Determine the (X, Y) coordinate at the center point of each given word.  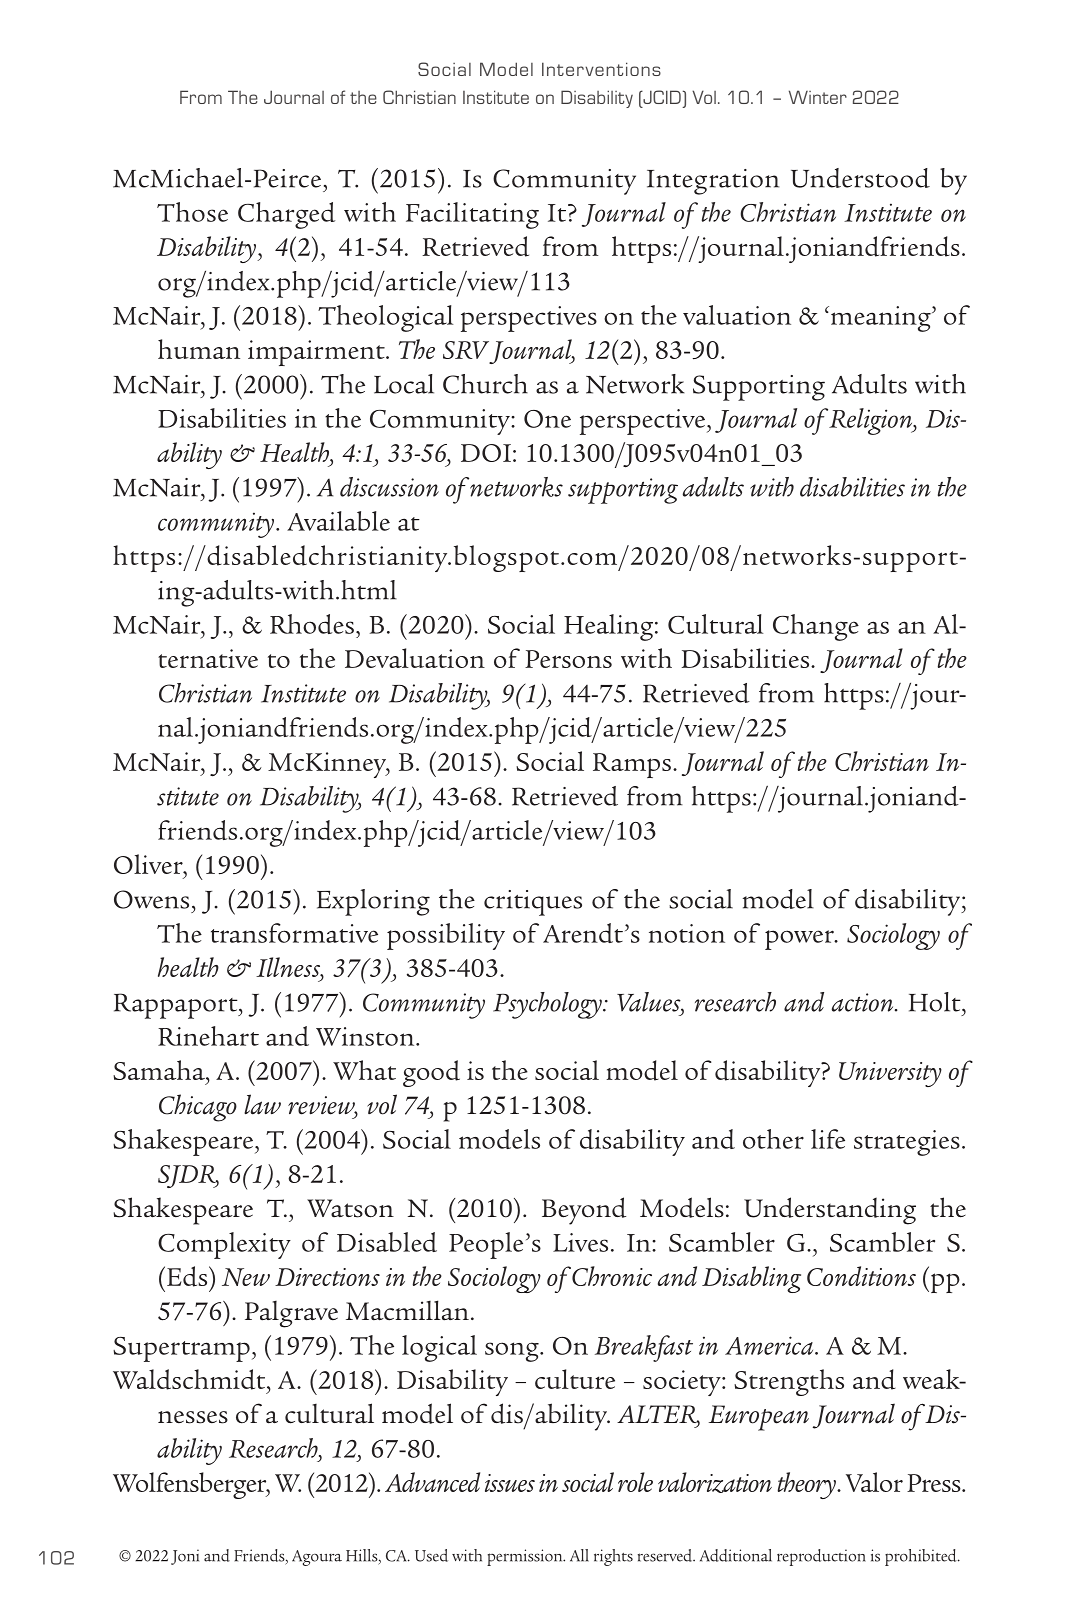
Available (338, 521)
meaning (882, 319)
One (547, 419)
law (262, 1104)
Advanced (432, 1482)
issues (510, 1483)
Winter (818, 97)
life (828, 1139)
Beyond (584, 1211)
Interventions (601, 69)
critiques (533, 903)
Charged (286, 215)
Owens (151, 899)
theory (807, 1485)
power (800, 940)
